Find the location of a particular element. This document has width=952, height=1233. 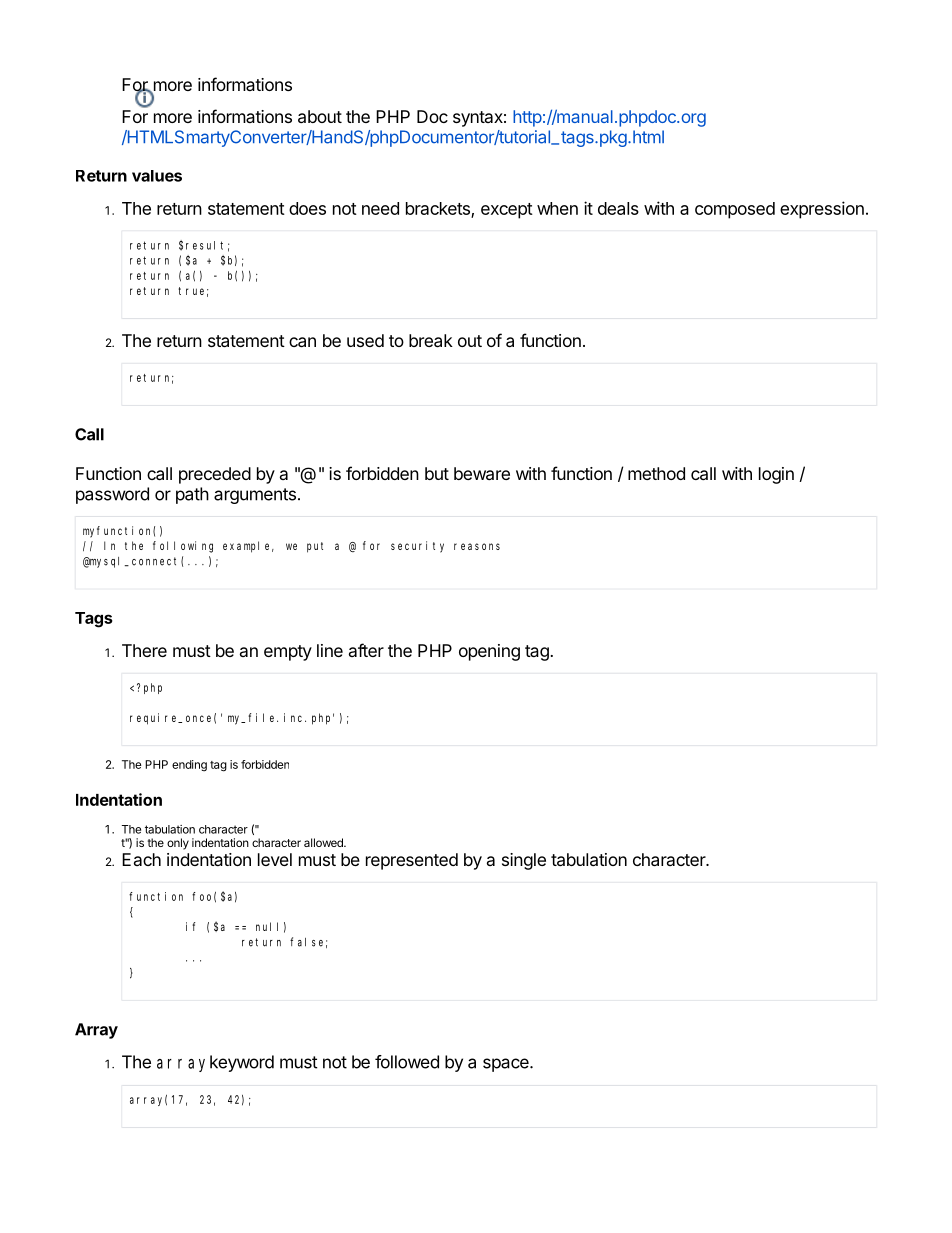

composed is located at coordinates (735, 210).
